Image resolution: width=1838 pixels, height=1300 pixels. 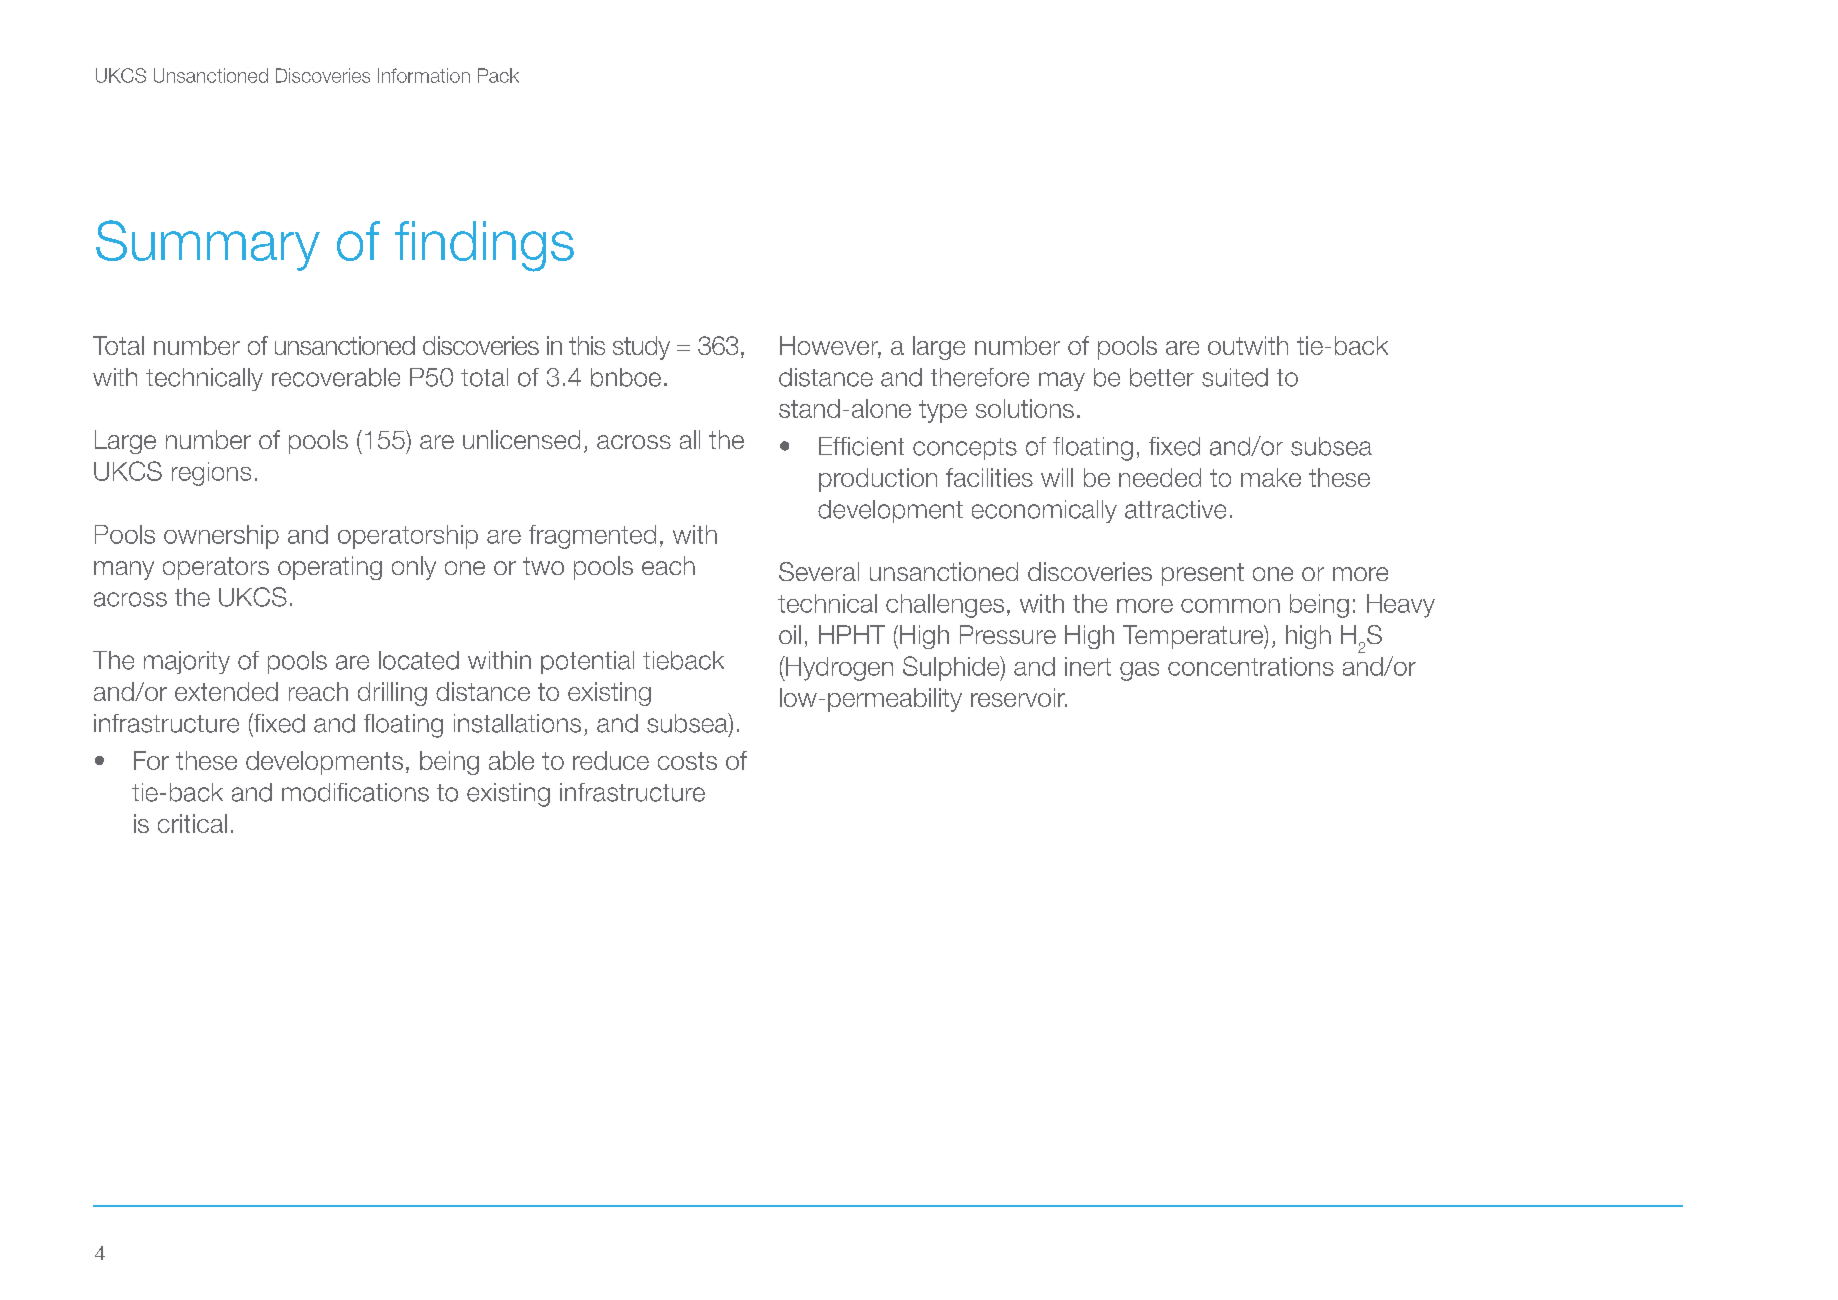 What do you see at coordinates (1271, 477) in the document?
I see `make` at bounding box center [1271, 477].
